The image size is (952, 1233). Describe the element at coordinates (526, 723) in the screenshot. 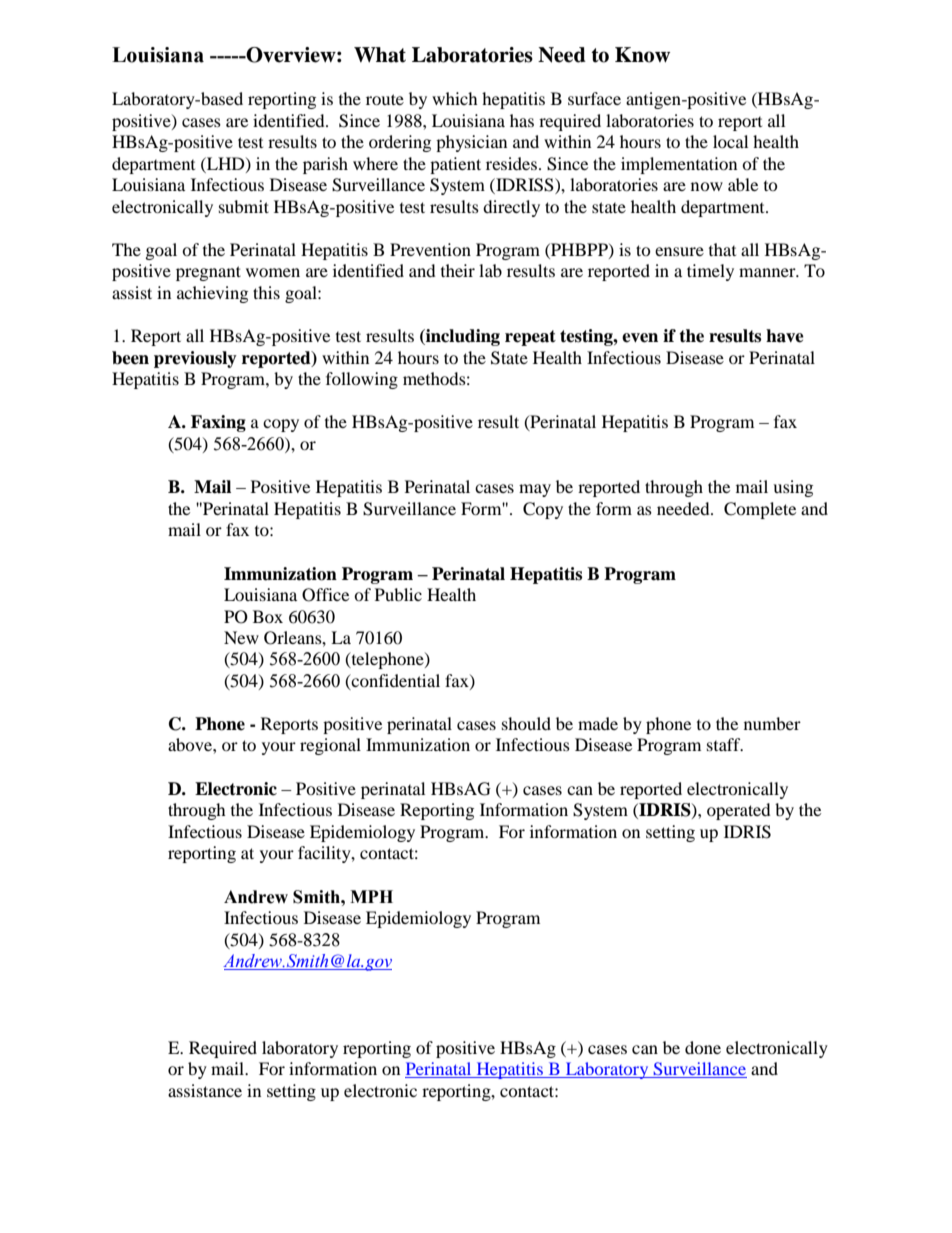

I see `should` at that location.
